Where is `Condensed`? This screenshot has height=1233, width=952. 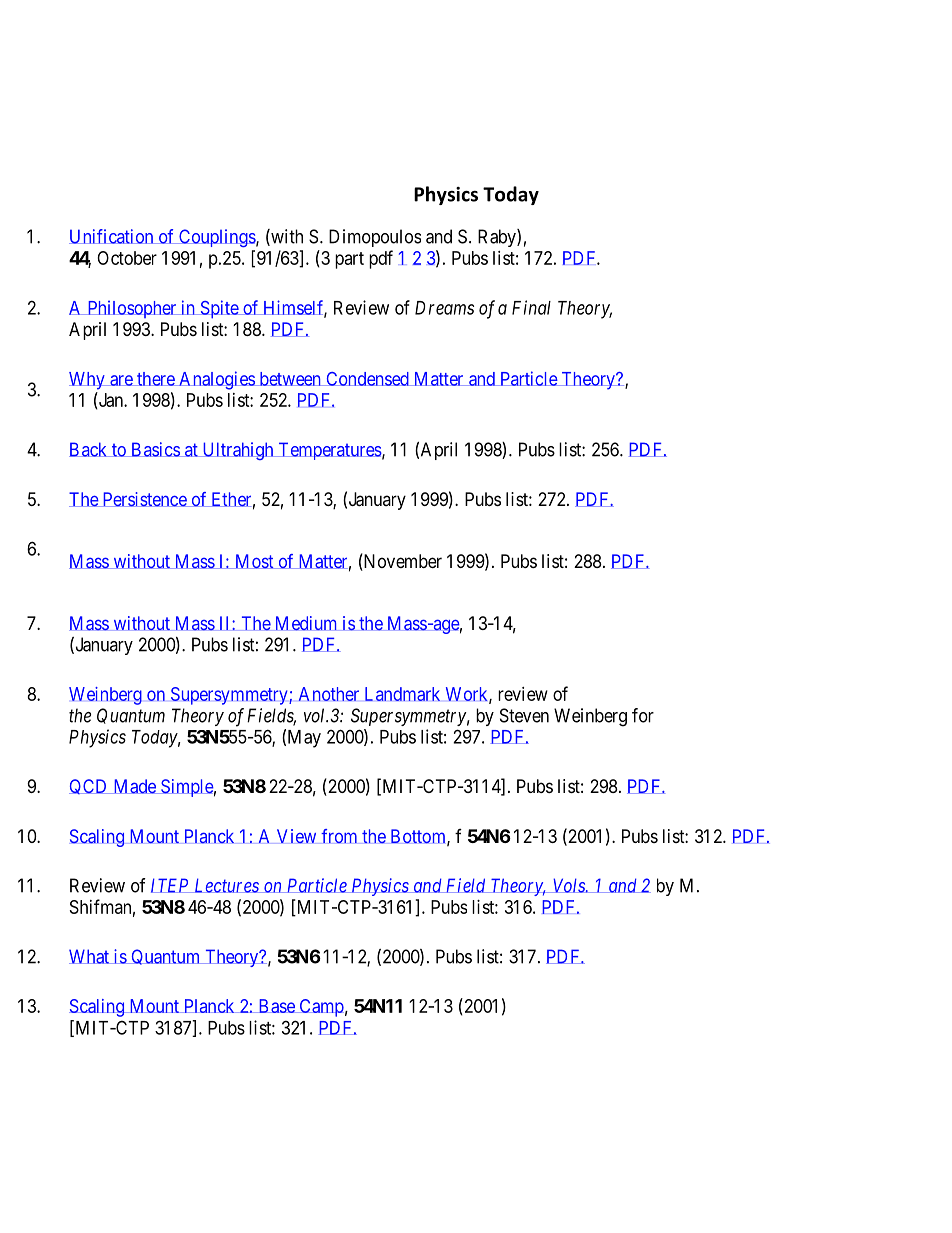
Condensed is located at coordinates (367, 379).
